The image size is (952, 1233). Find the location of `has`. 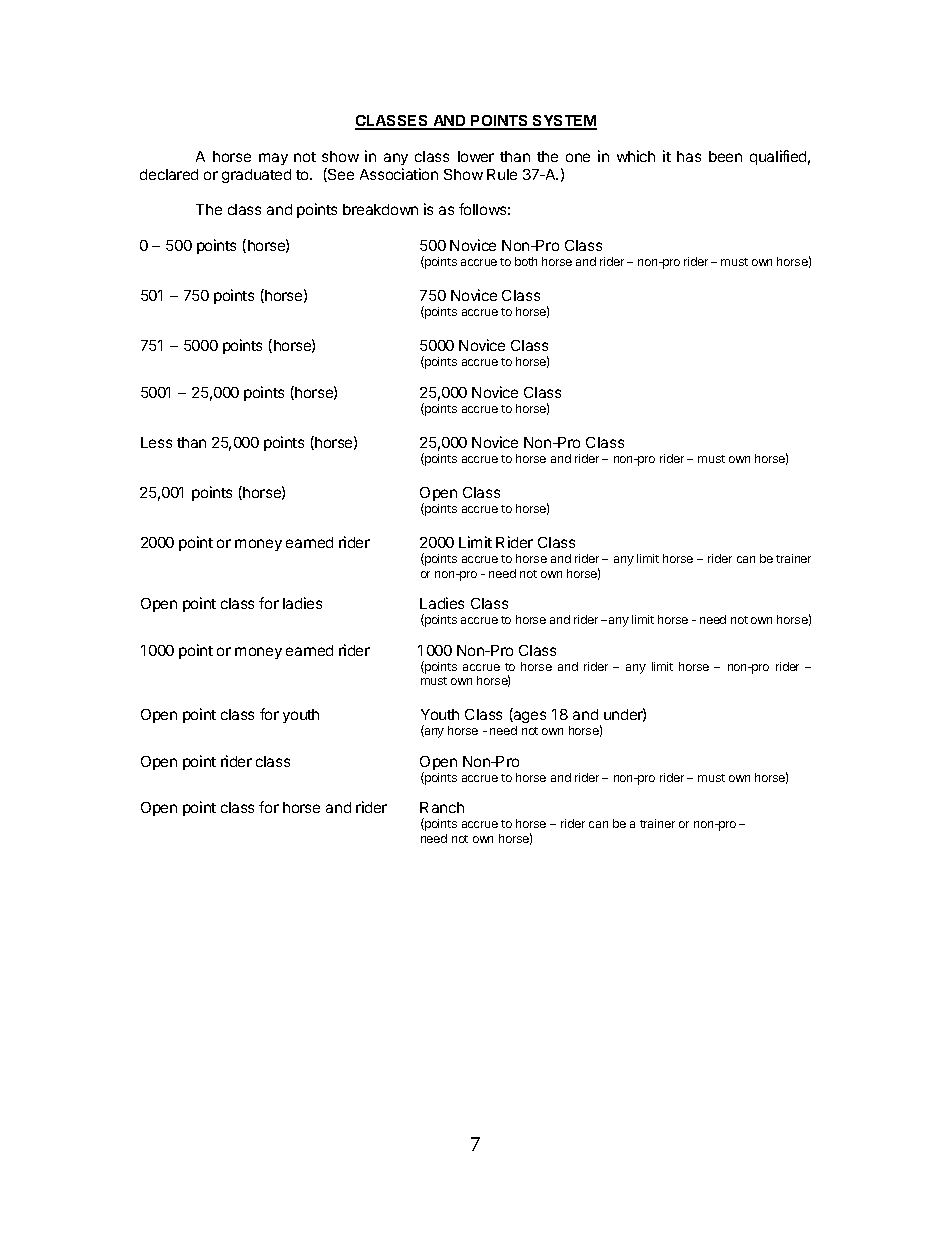

has is located at coordinates (689, 156).
